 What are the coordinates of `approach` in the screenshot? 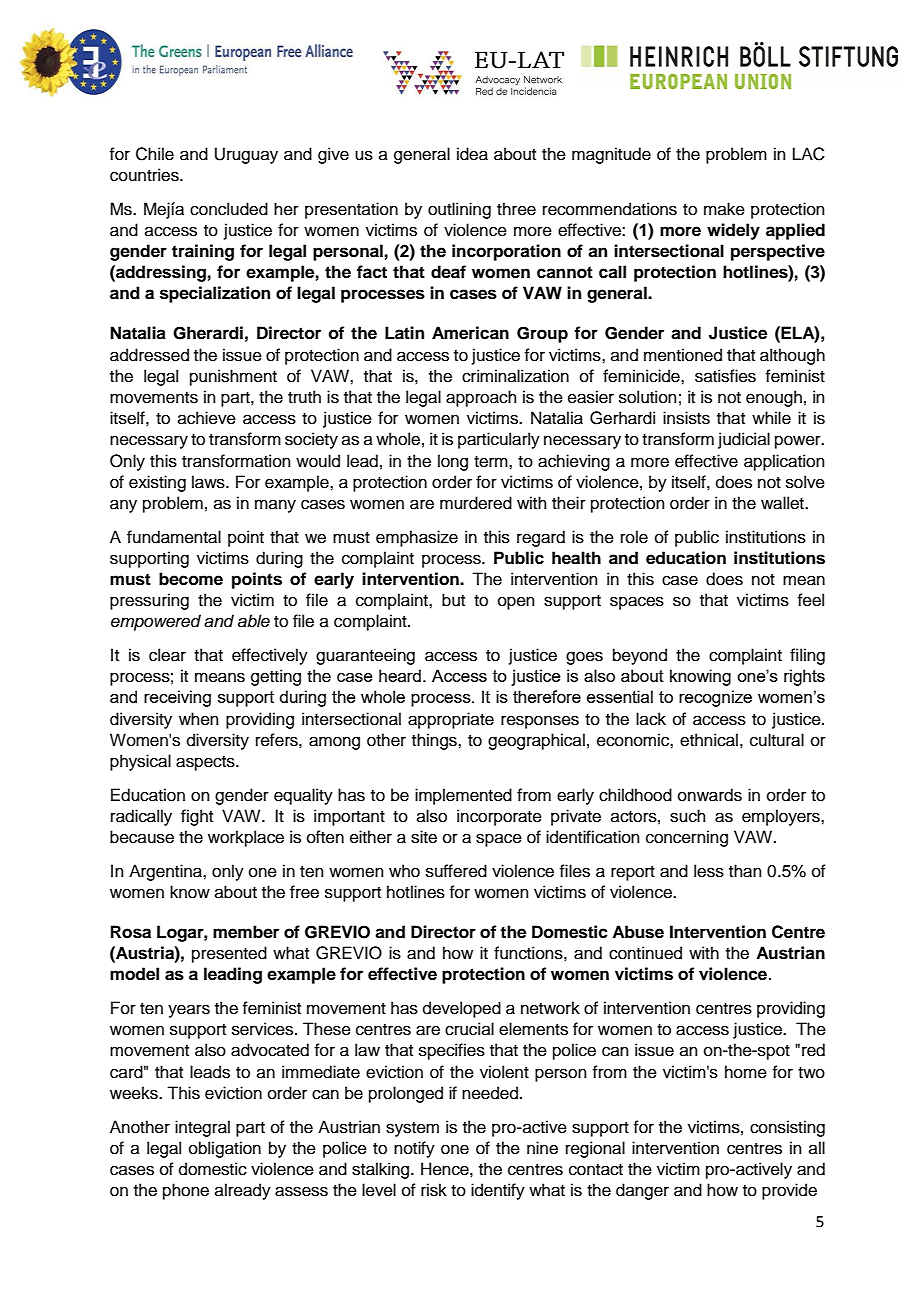 It's located at (481, 398).
